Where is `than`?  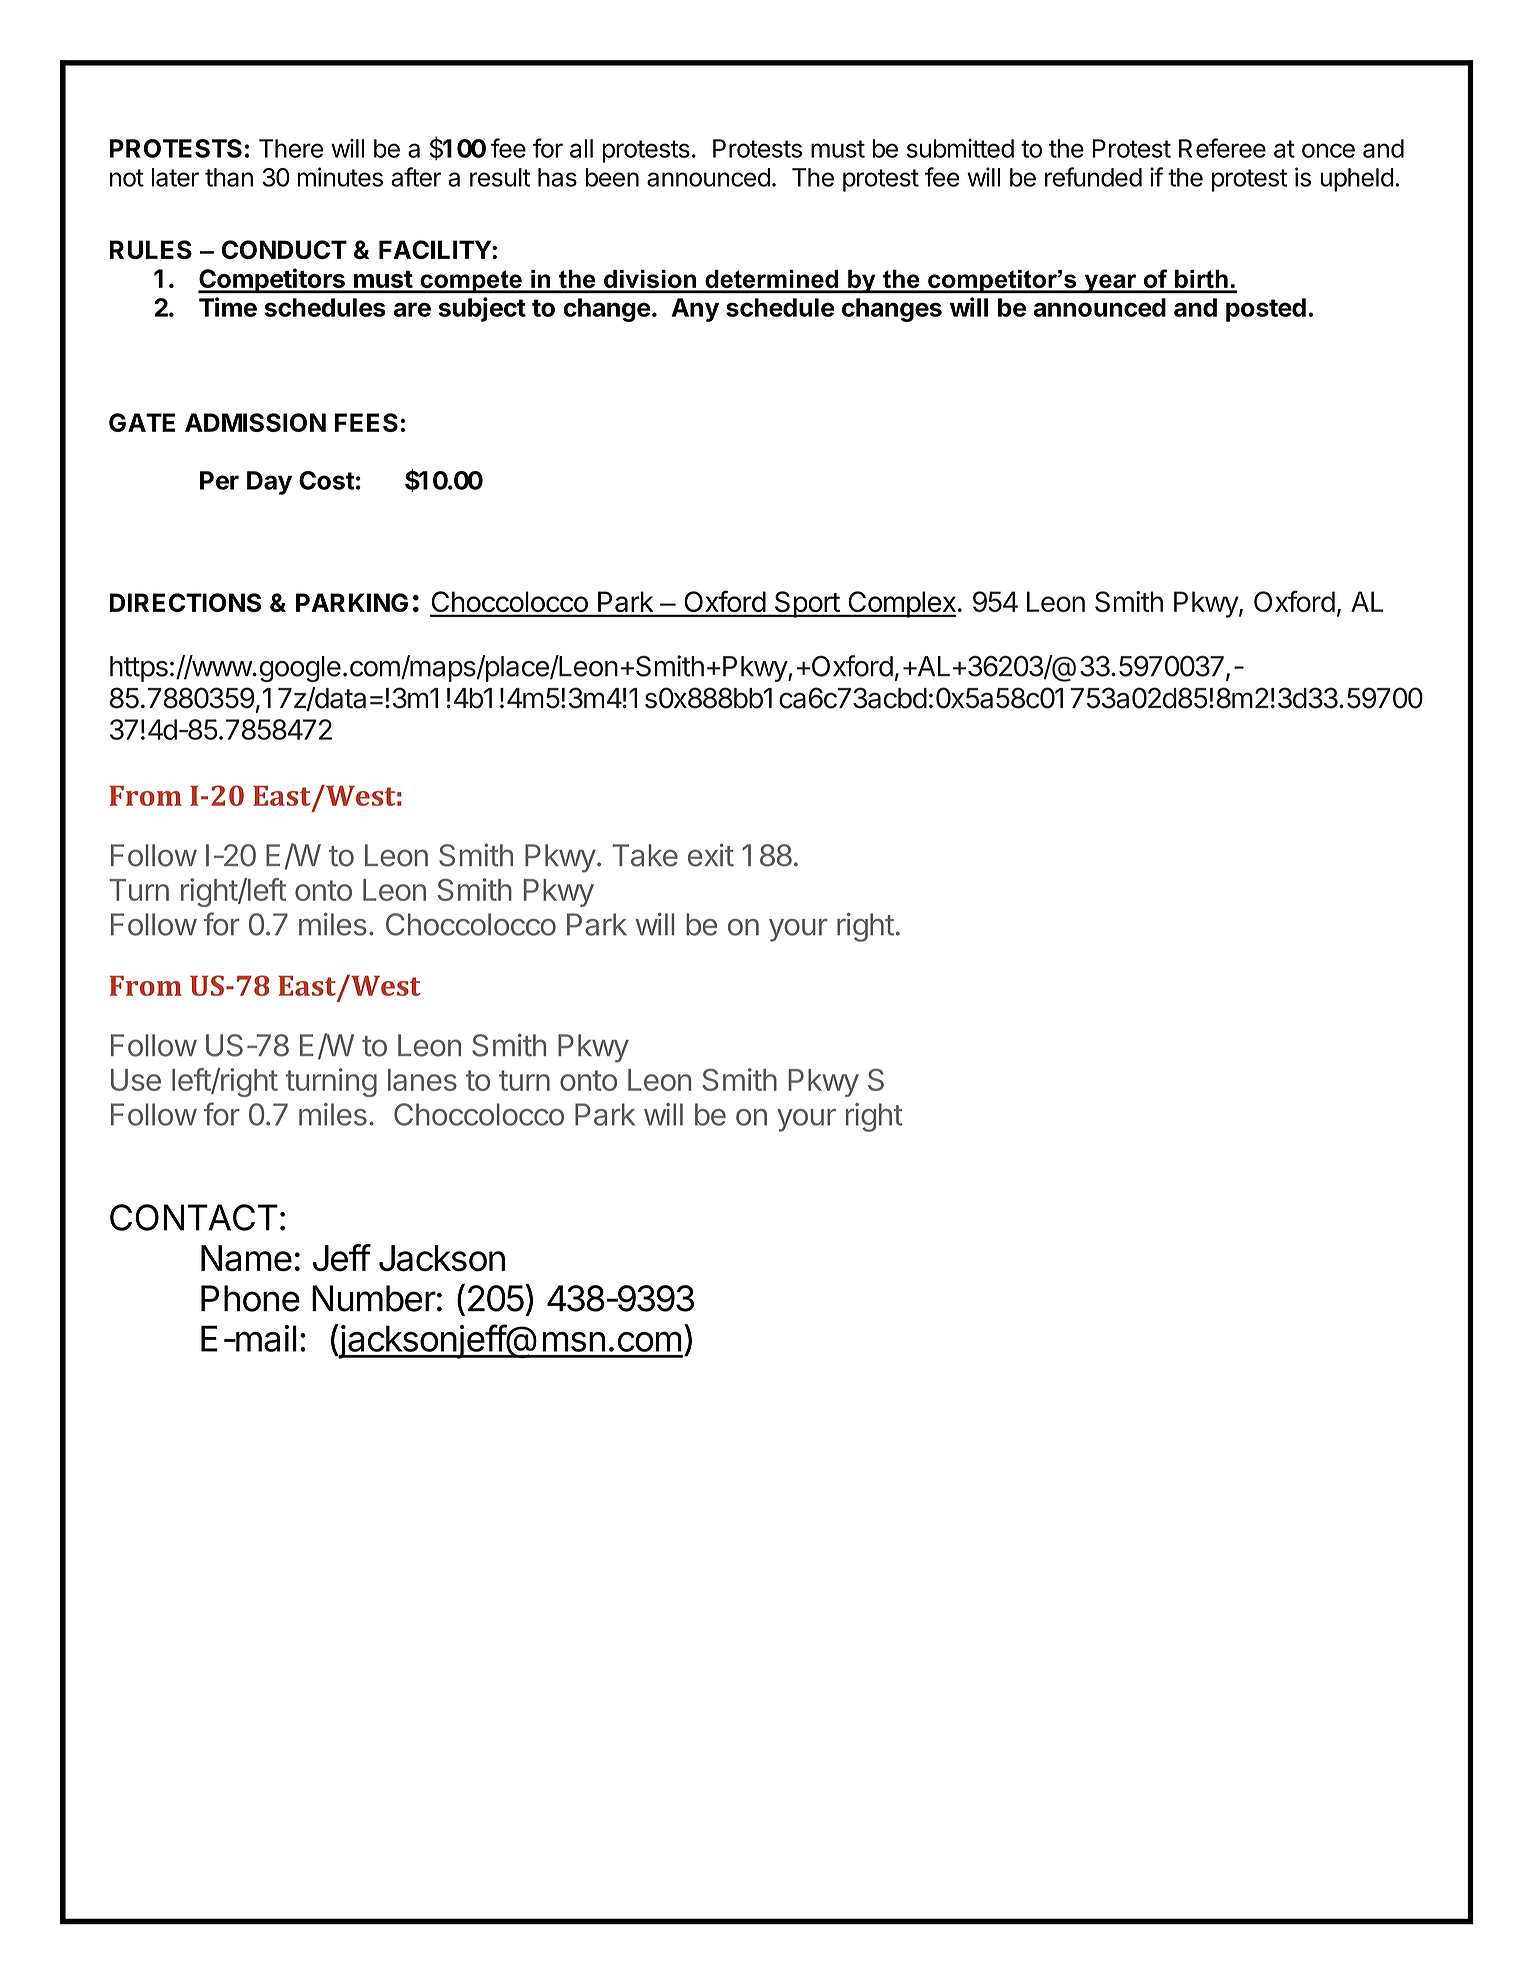
than is located at coordinates (229, 177).
